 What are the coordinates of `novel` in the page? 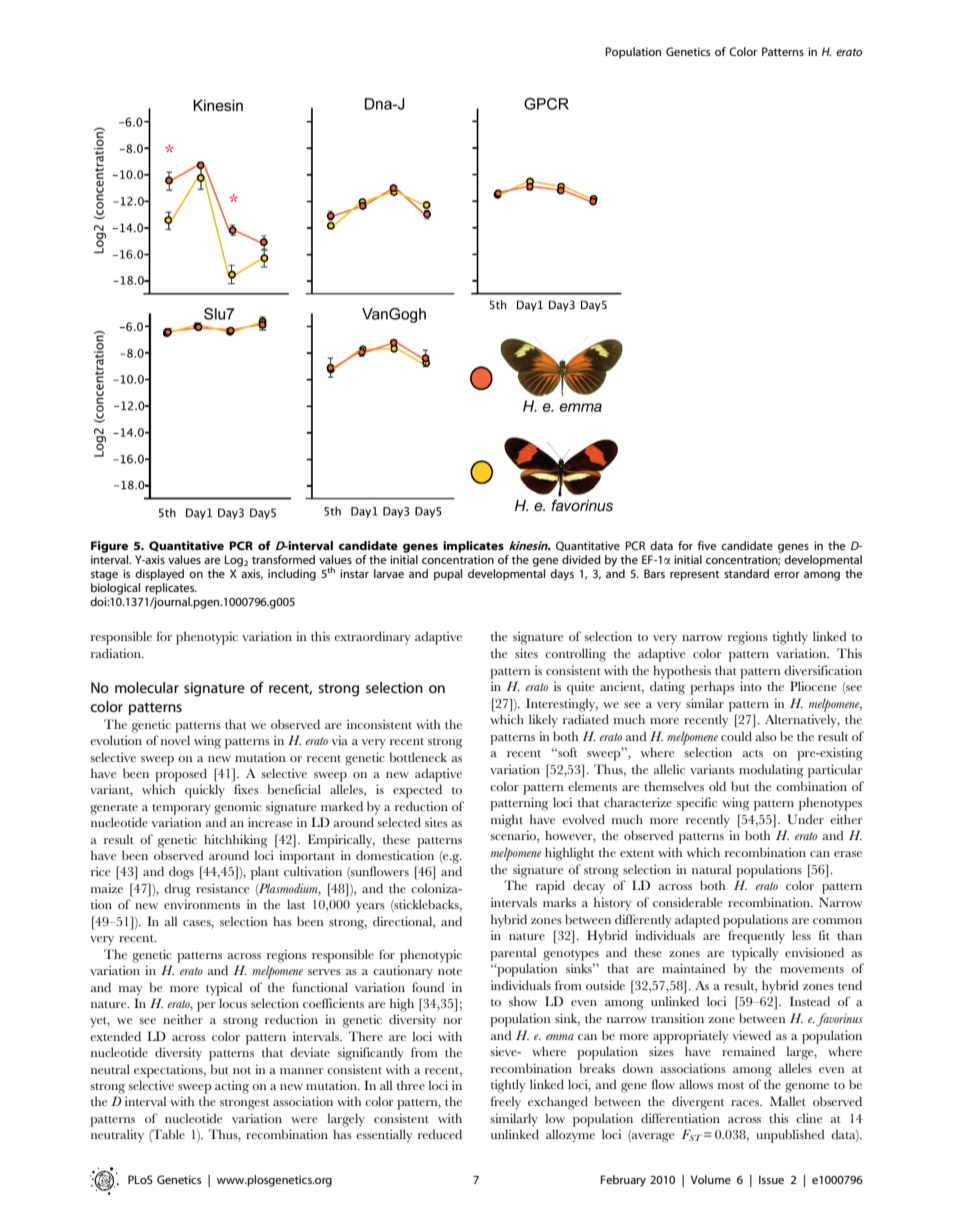 It's located at (175, 740).
